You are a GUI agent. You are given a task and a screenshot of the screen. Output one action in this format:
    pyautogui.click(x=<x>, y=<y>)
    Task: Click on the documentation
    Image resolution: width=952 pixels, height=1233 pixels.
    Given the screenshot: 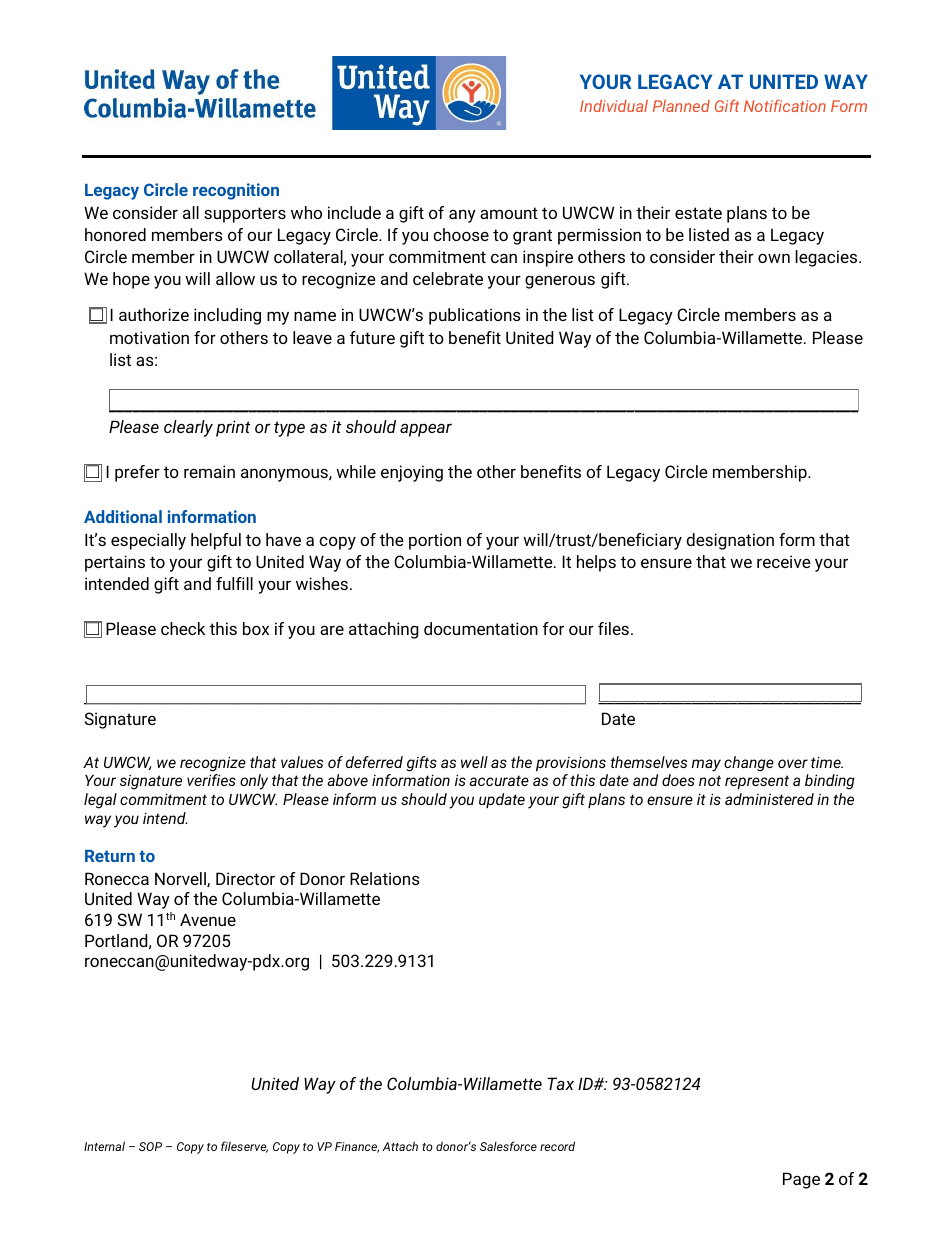 What is the action you would take?
    pyautogui.click(x=481, y=628)
